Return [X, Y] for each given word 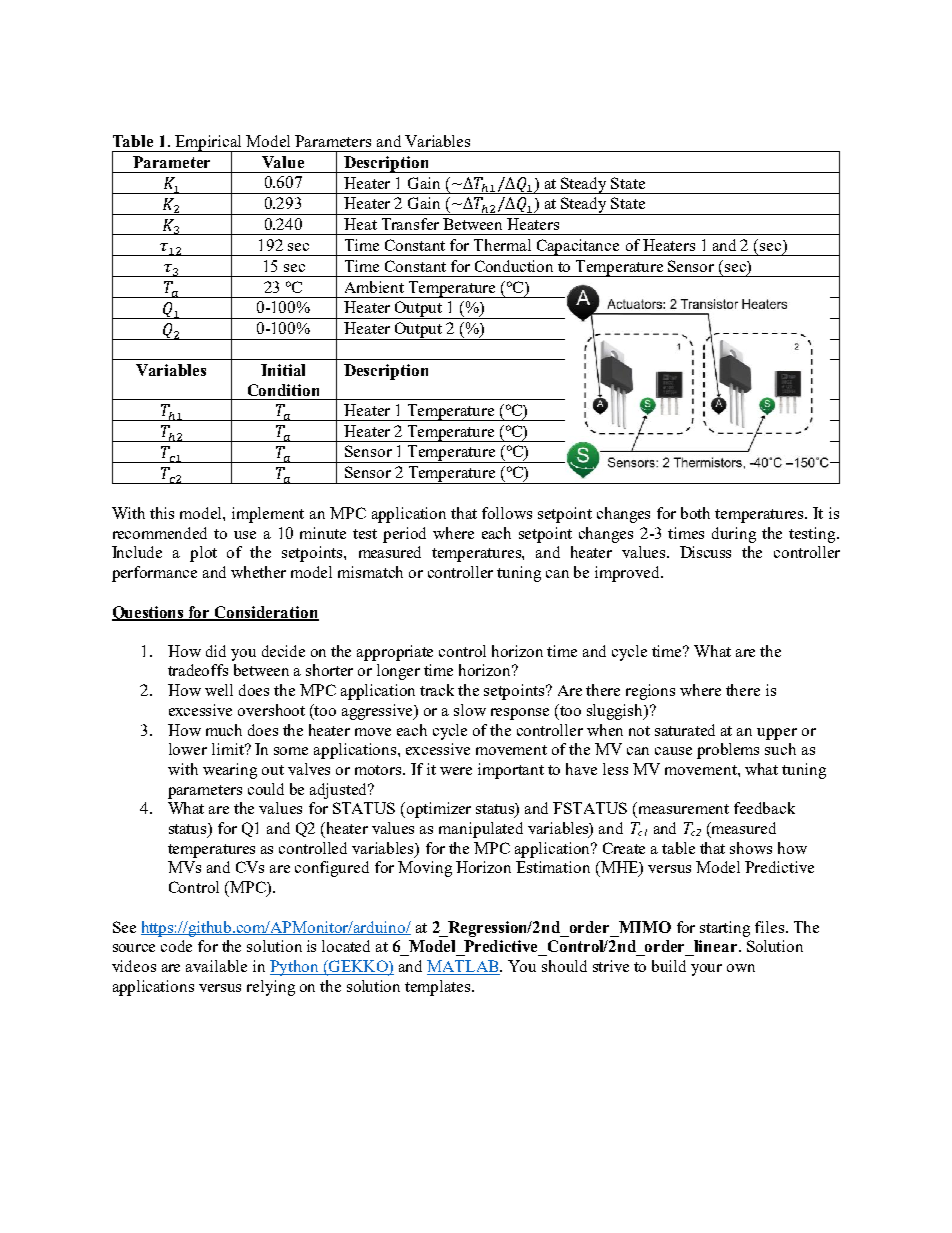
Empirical [209, 144]
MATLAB [464, 966]
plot [203, 554]
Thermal [502, 245]
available [216, 966]
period [404, 535]
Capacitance [578, 247]
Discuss [705, 552]
